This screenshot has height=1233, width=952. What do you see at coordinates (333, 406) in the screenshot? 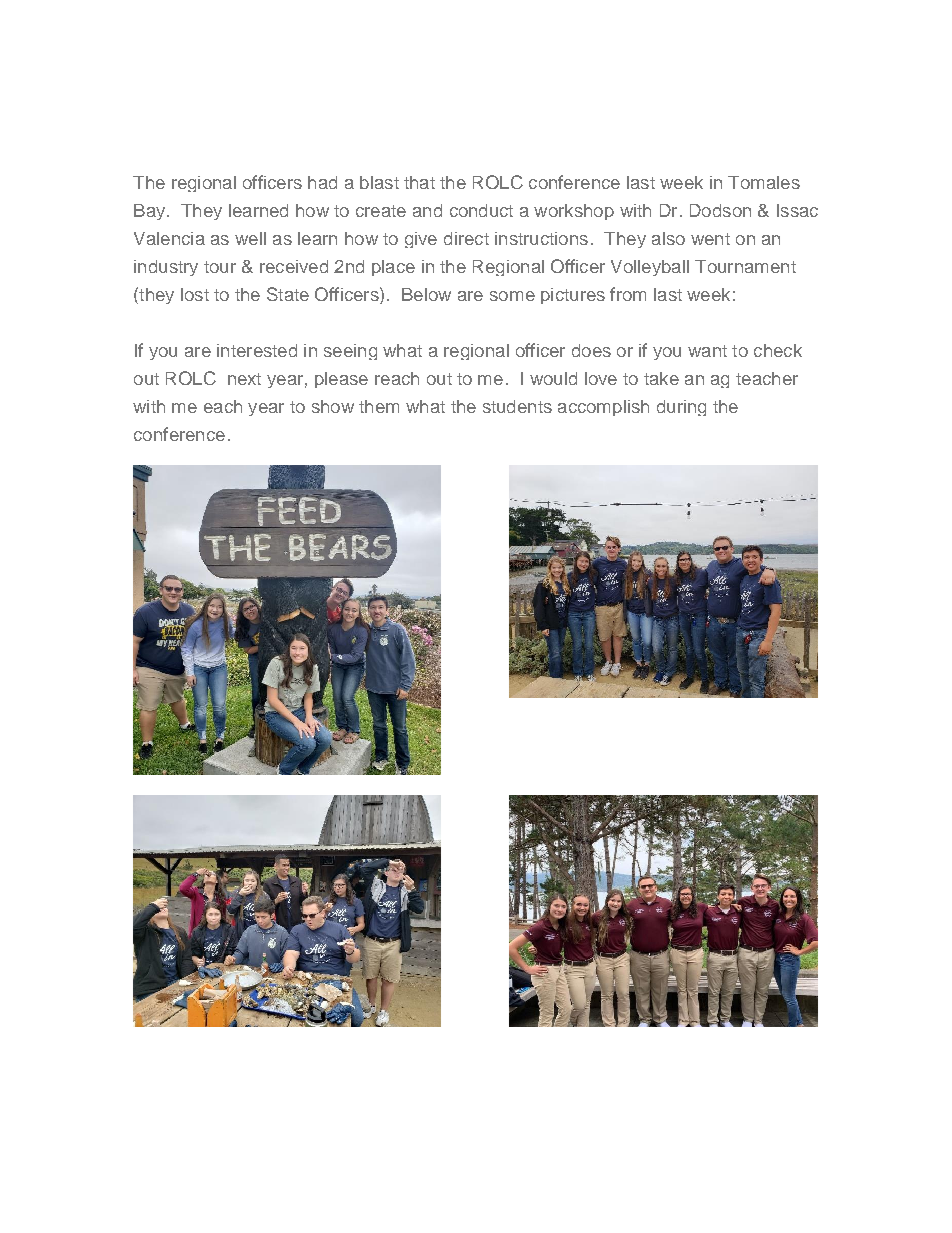
I see `show` at bounding box center [333, 406].
